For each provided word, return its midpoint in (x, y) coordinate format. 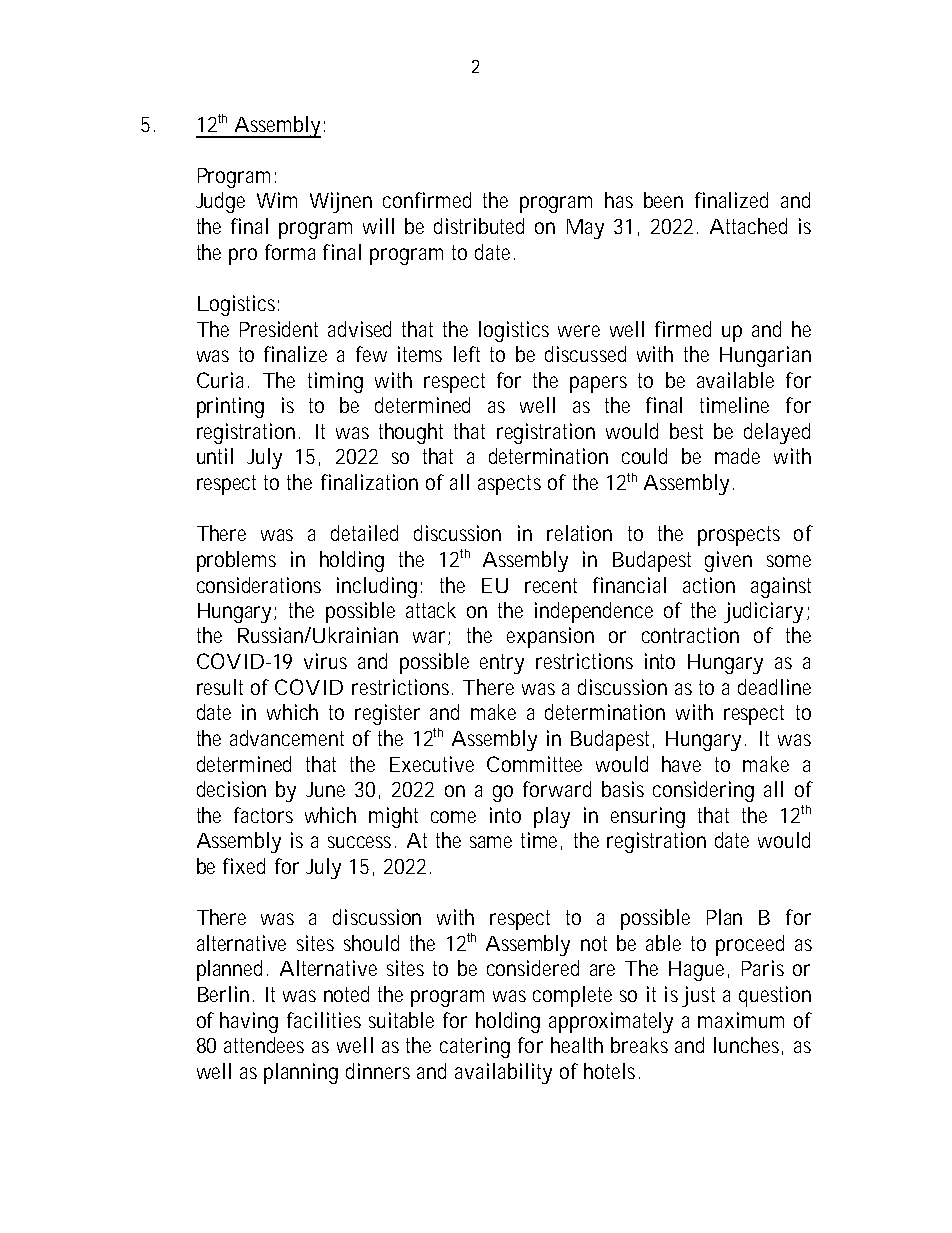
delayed (777, 433)
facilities (324, 1020)
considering (703, 791)
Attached (748, 226)
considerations (259, 585)
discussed (585, 354)
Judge (220, 202)
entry (502, 664)
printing (230, 407)
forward (557, 789)
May (585, 229)
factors (263, 815)
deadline (774, 687)
